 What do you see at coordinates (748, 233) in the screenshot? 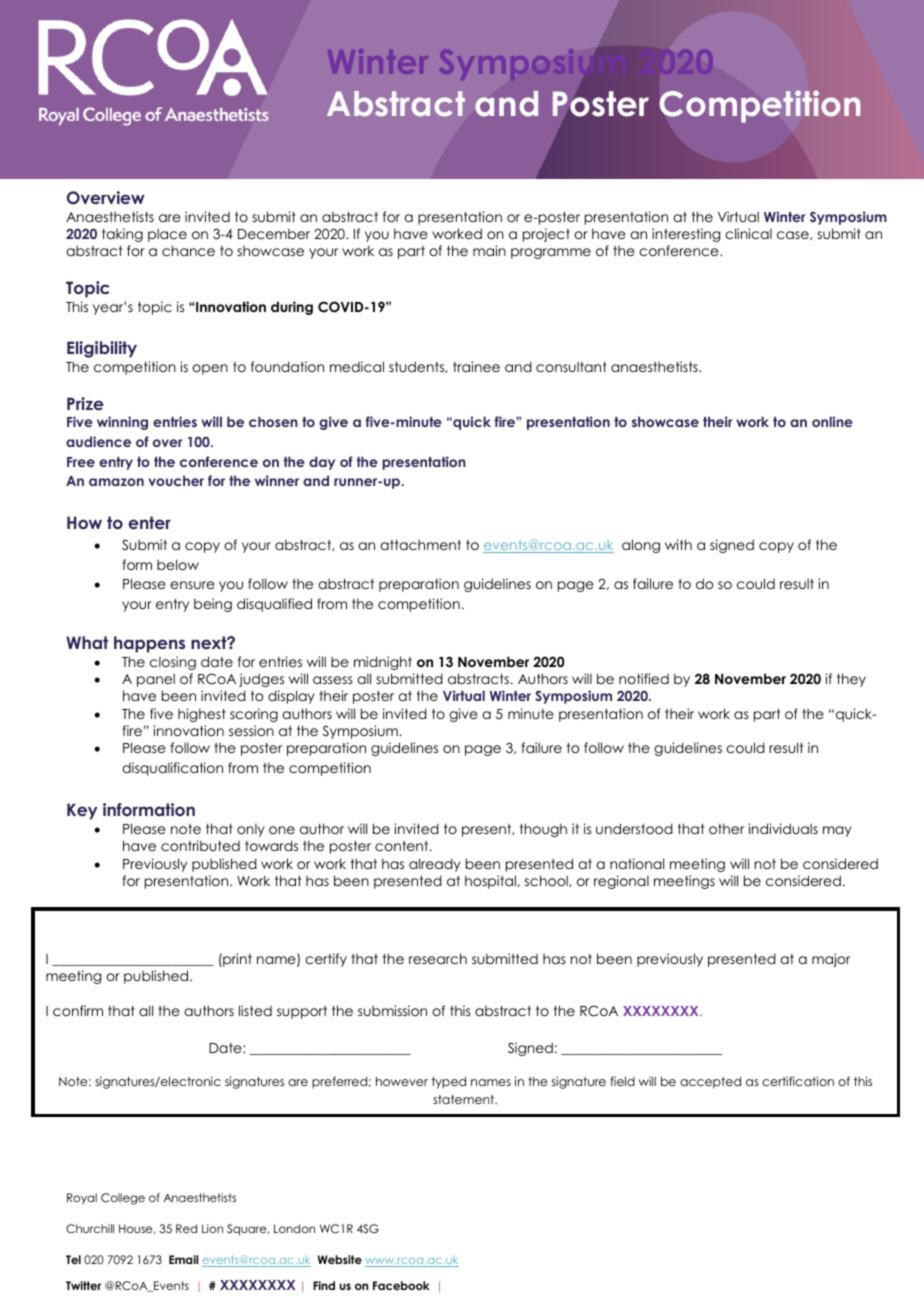
I see `clinical` at bounding box center [748, 233].
